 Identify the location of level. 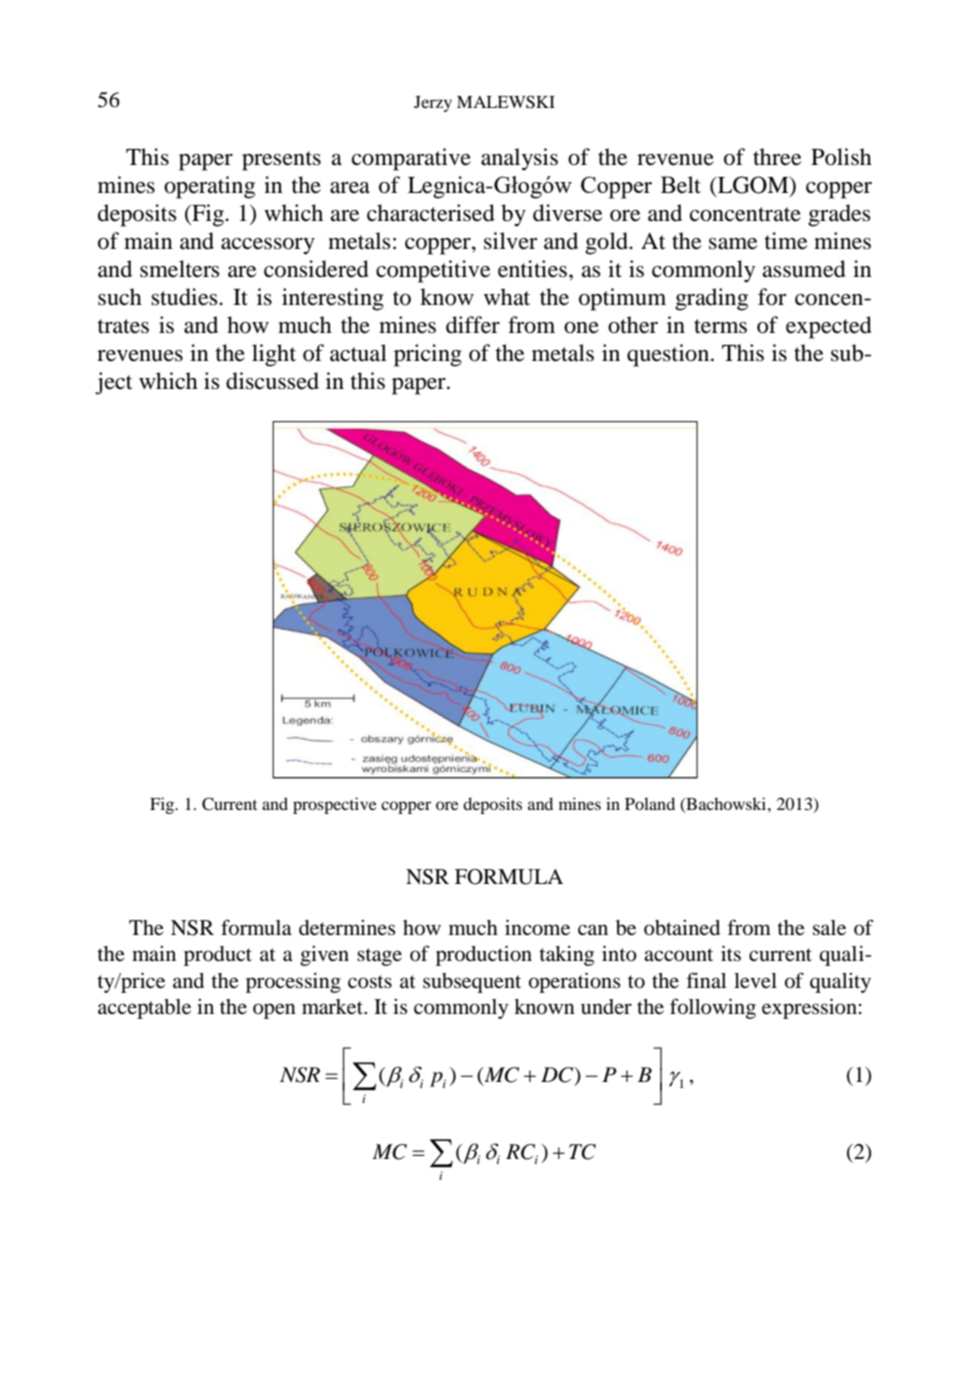
(755, 981).
